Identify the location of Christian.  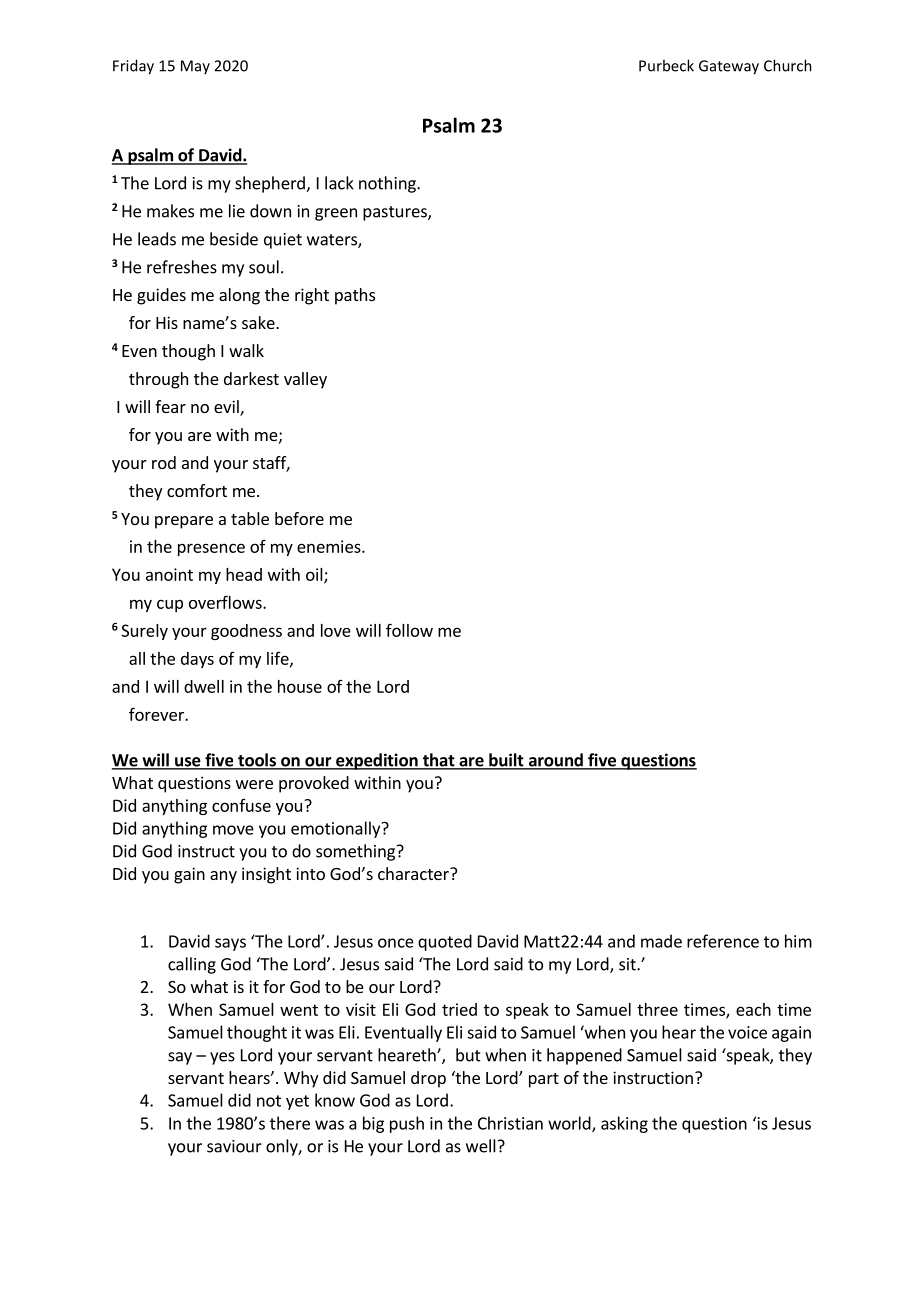
(510, 1123).
